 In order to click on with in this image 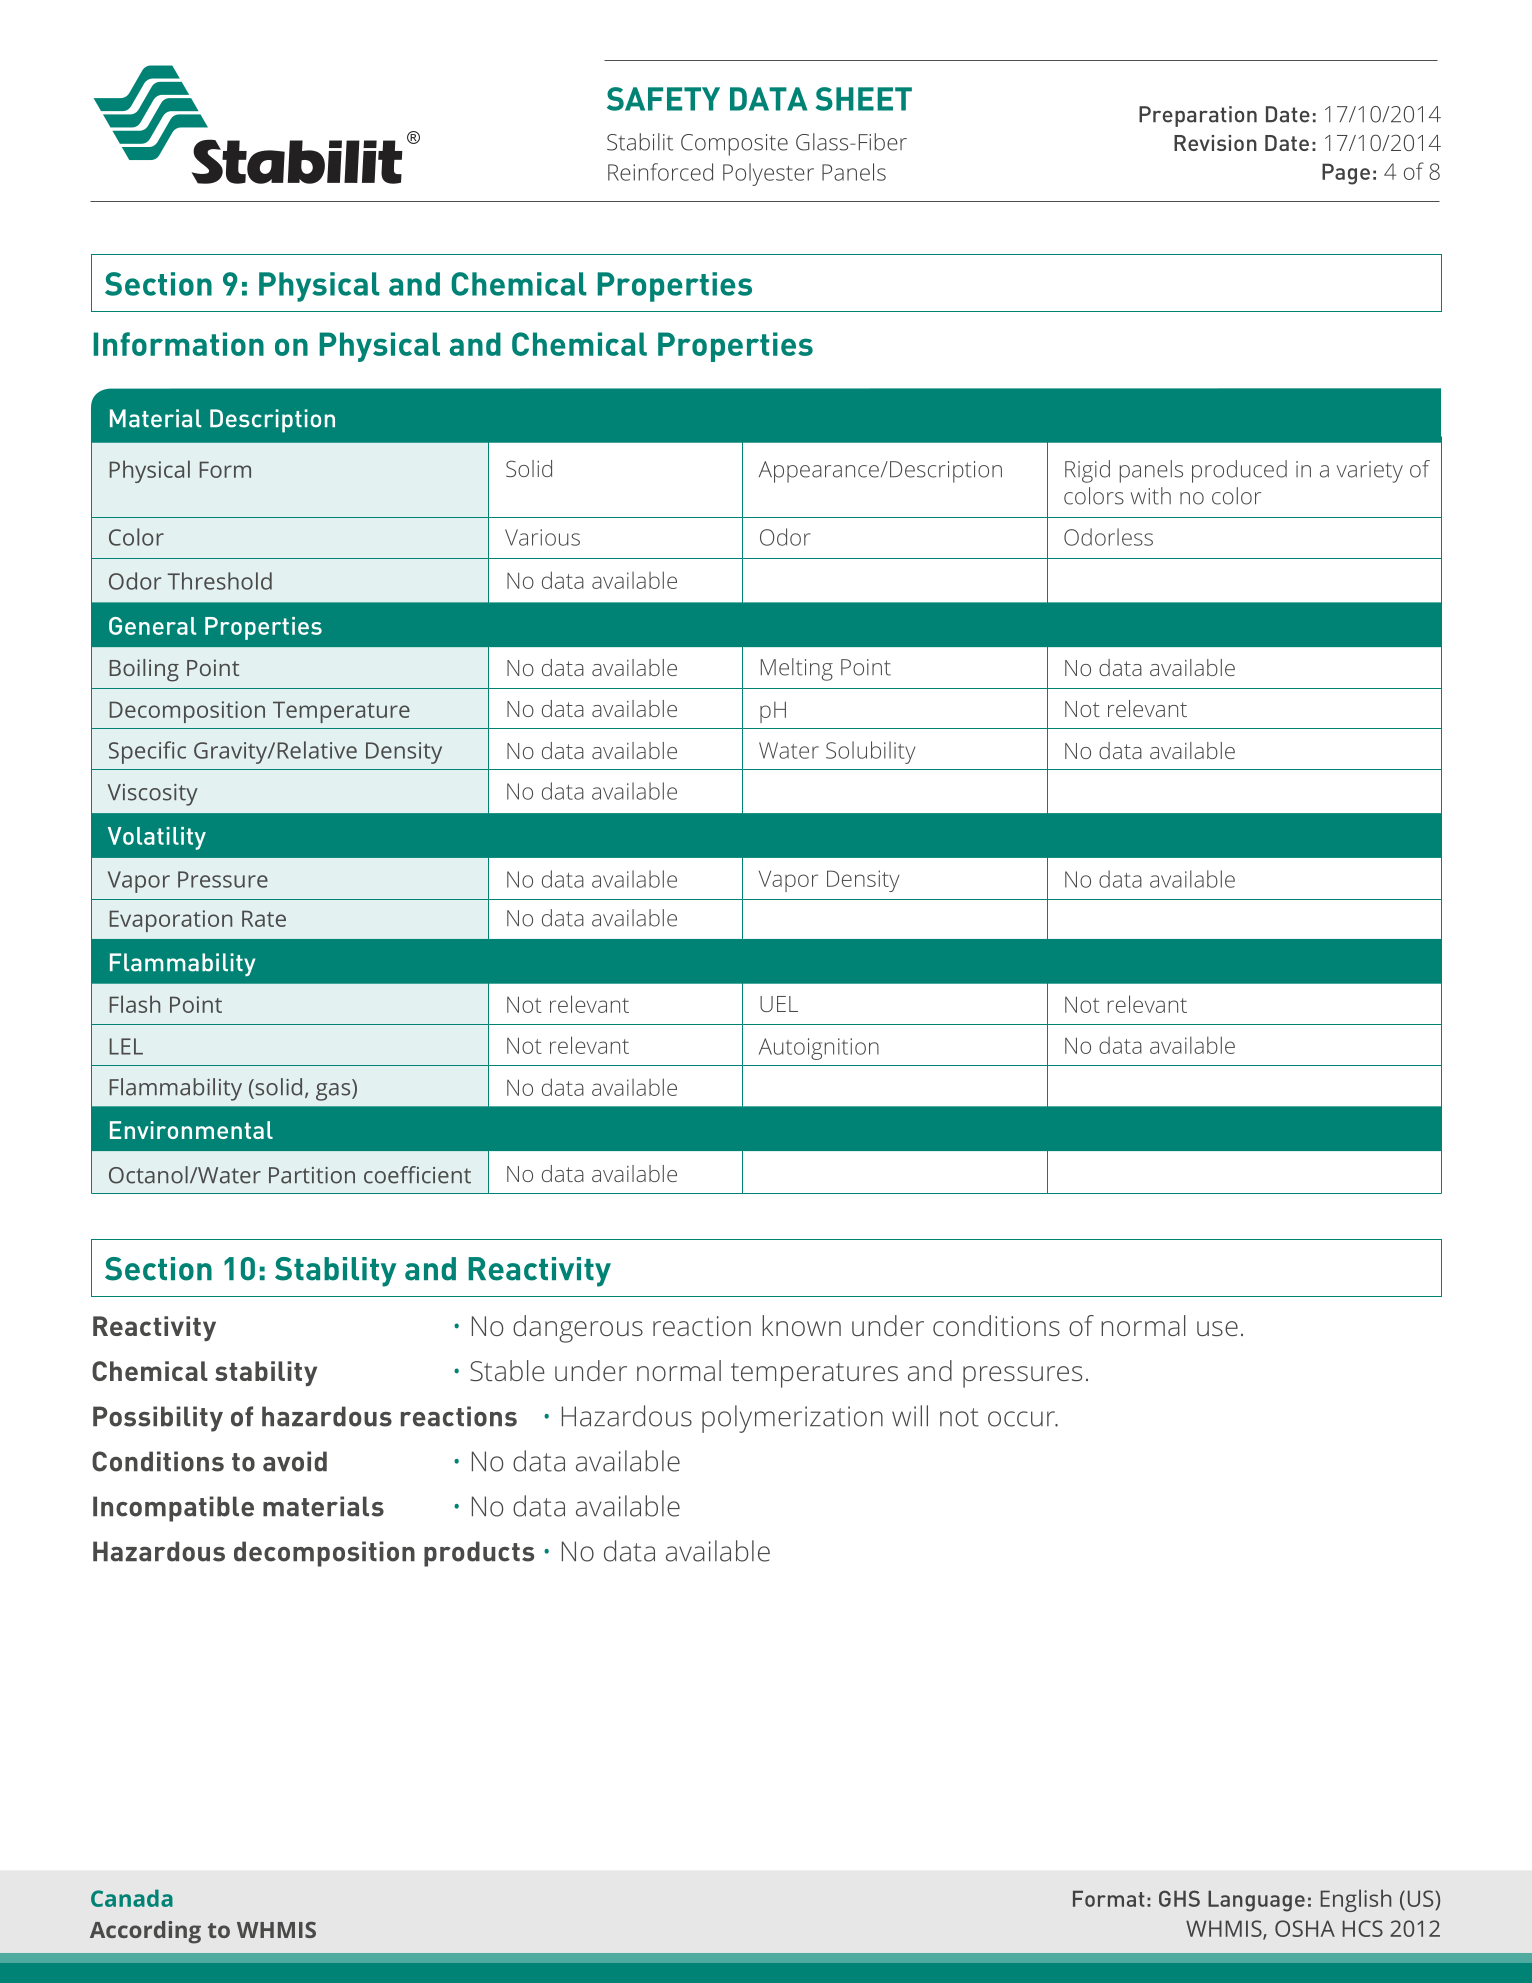, I will do `click(1151, 496)`.
